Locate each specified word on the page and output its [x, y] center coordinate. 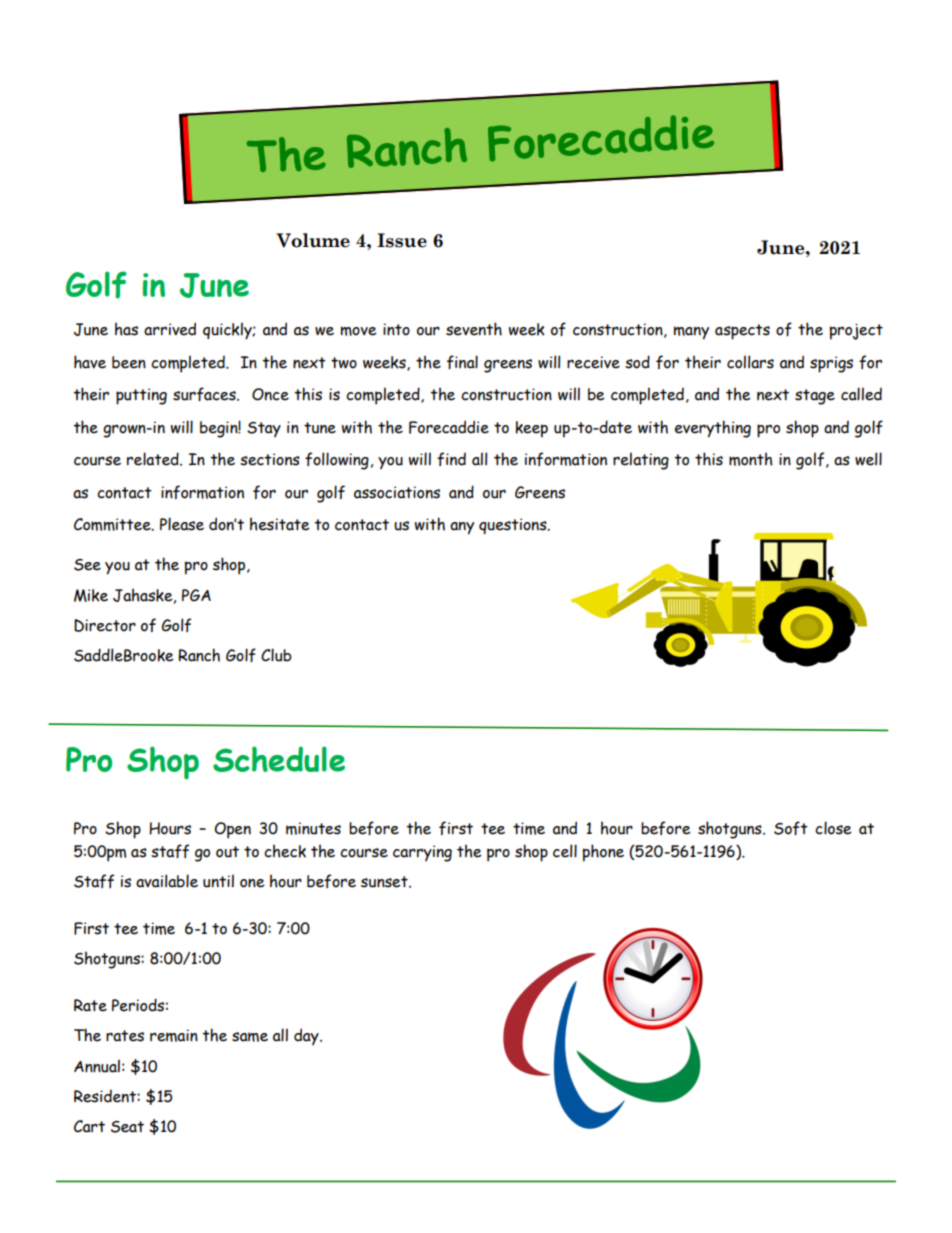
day [307, 1036]
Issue [402, 240]
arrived [170, 329]
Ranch [199, 655]
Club [276, 655]
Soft [791, 828]
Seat [127, 1127]
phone [603, 853]
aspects [742, 332]
